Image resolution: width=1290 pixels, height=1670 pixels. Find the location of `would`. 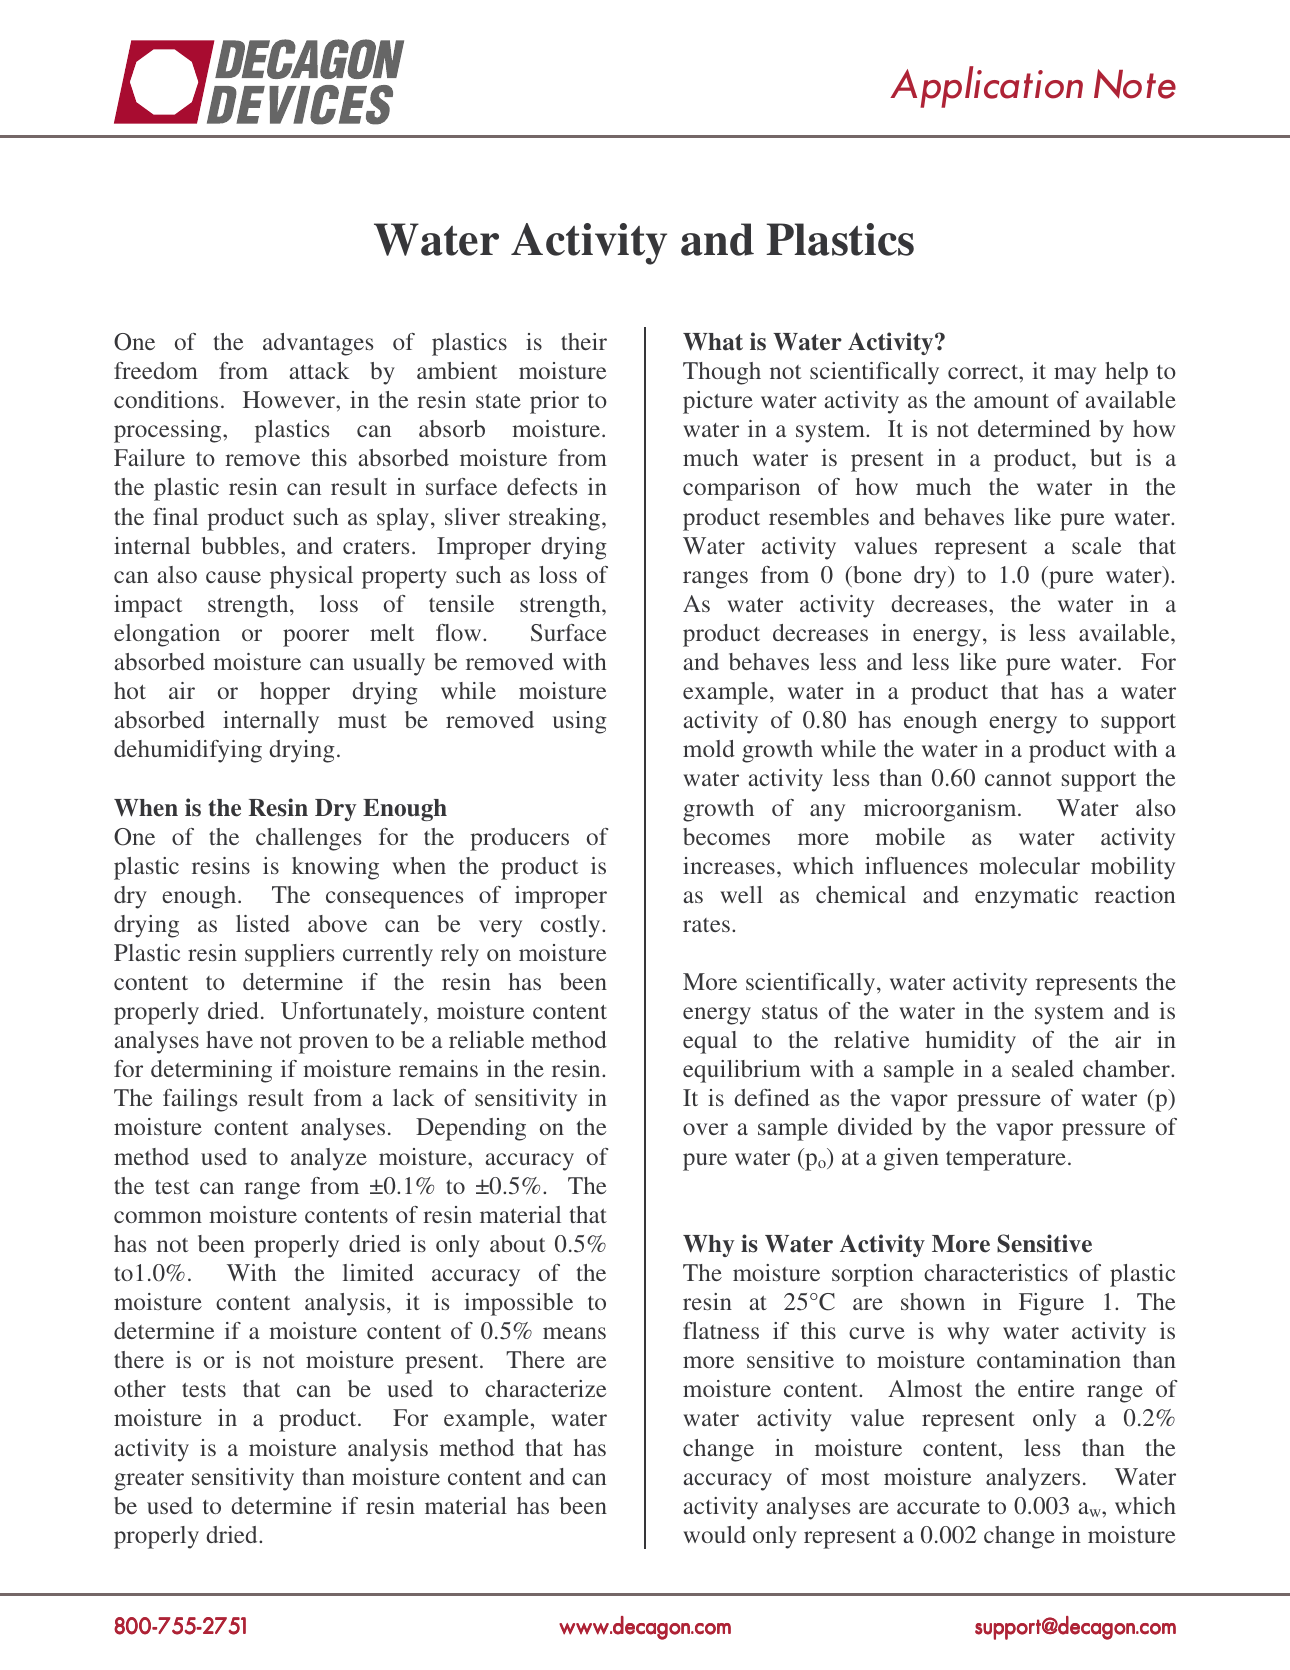

would is located at coordinates (714, 1534).
